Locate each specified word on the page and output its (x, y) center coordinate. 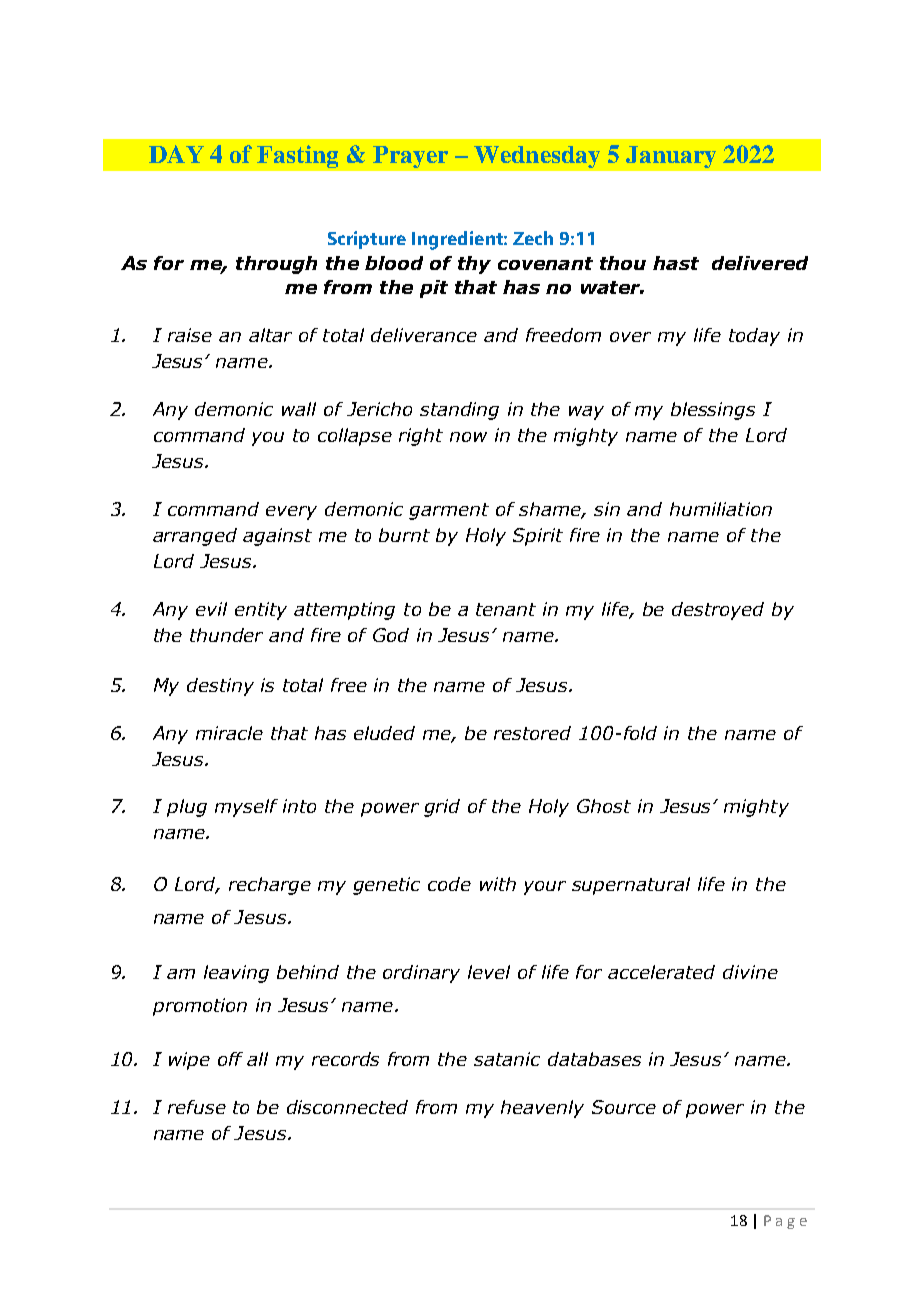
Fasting (297, 156)
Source (624, 1107)
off (230, 1059)
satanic (507, 1059)
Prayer (410, 157)
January (671, 157)
